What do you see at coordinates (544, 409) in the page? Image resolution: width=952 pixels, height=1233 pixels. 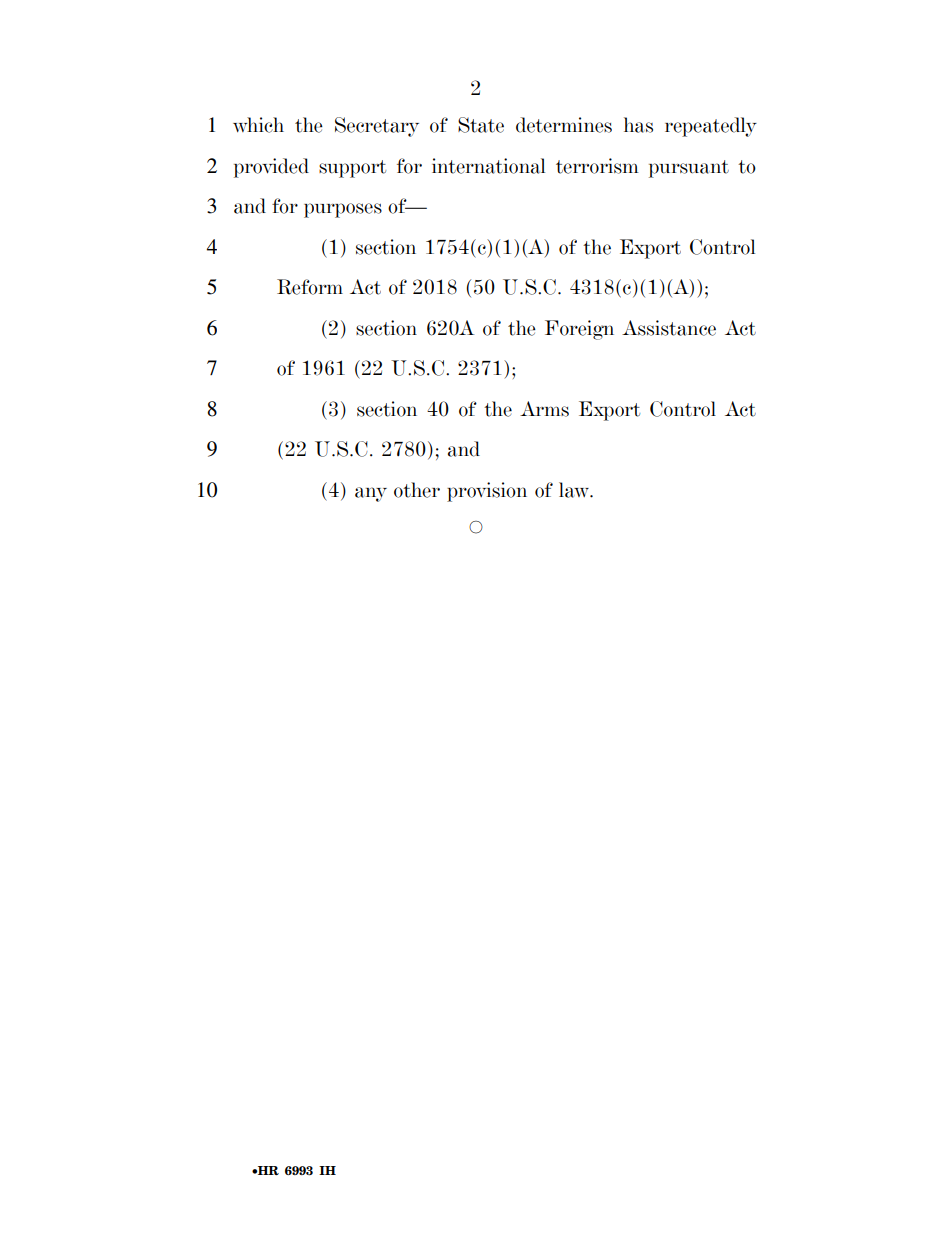 I see `Arms` at bounding box center [544, 409].
